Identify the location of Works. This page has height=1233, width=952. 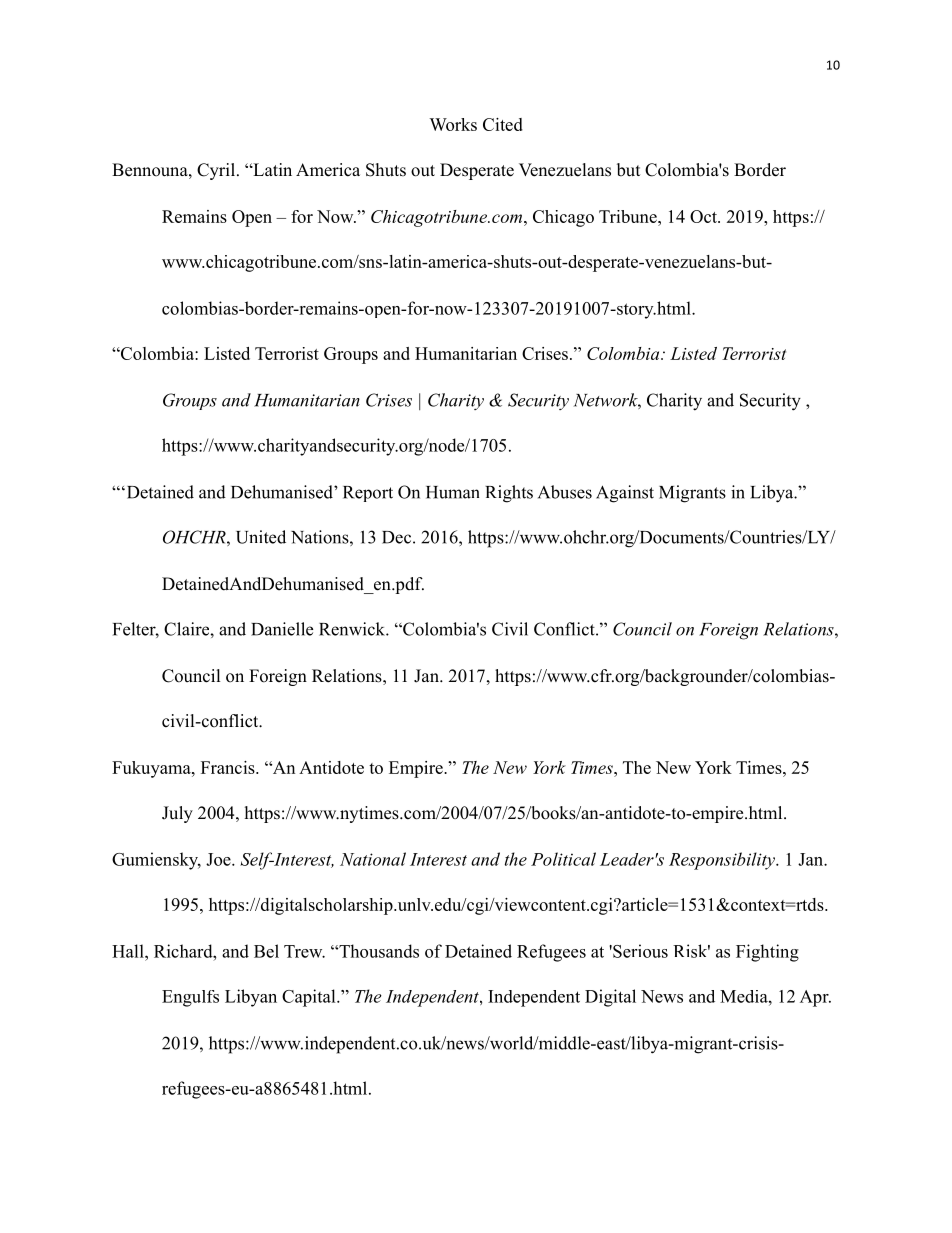
(453, 124).
